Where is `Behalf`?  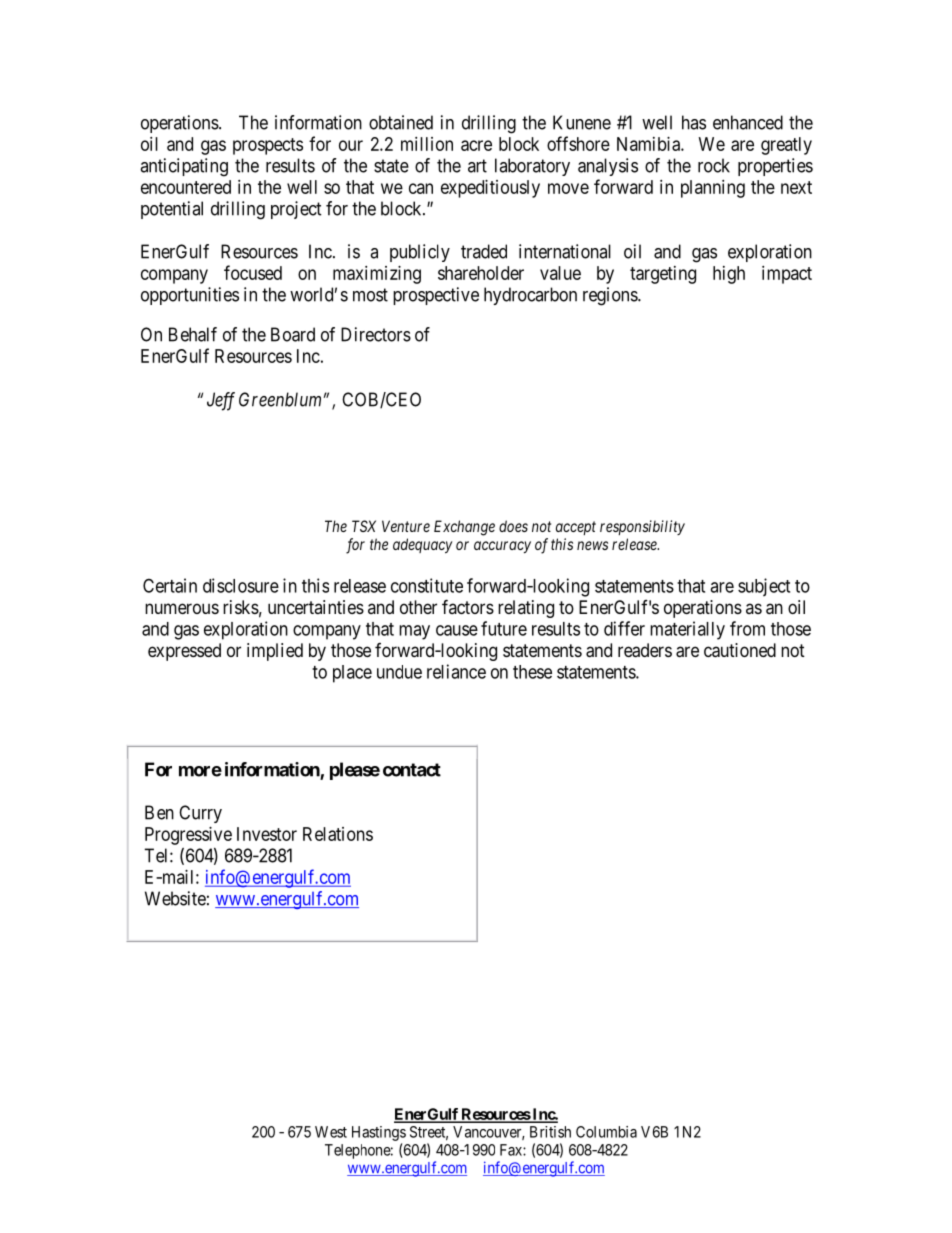 Behalf is located at coordinates (193, 334).
